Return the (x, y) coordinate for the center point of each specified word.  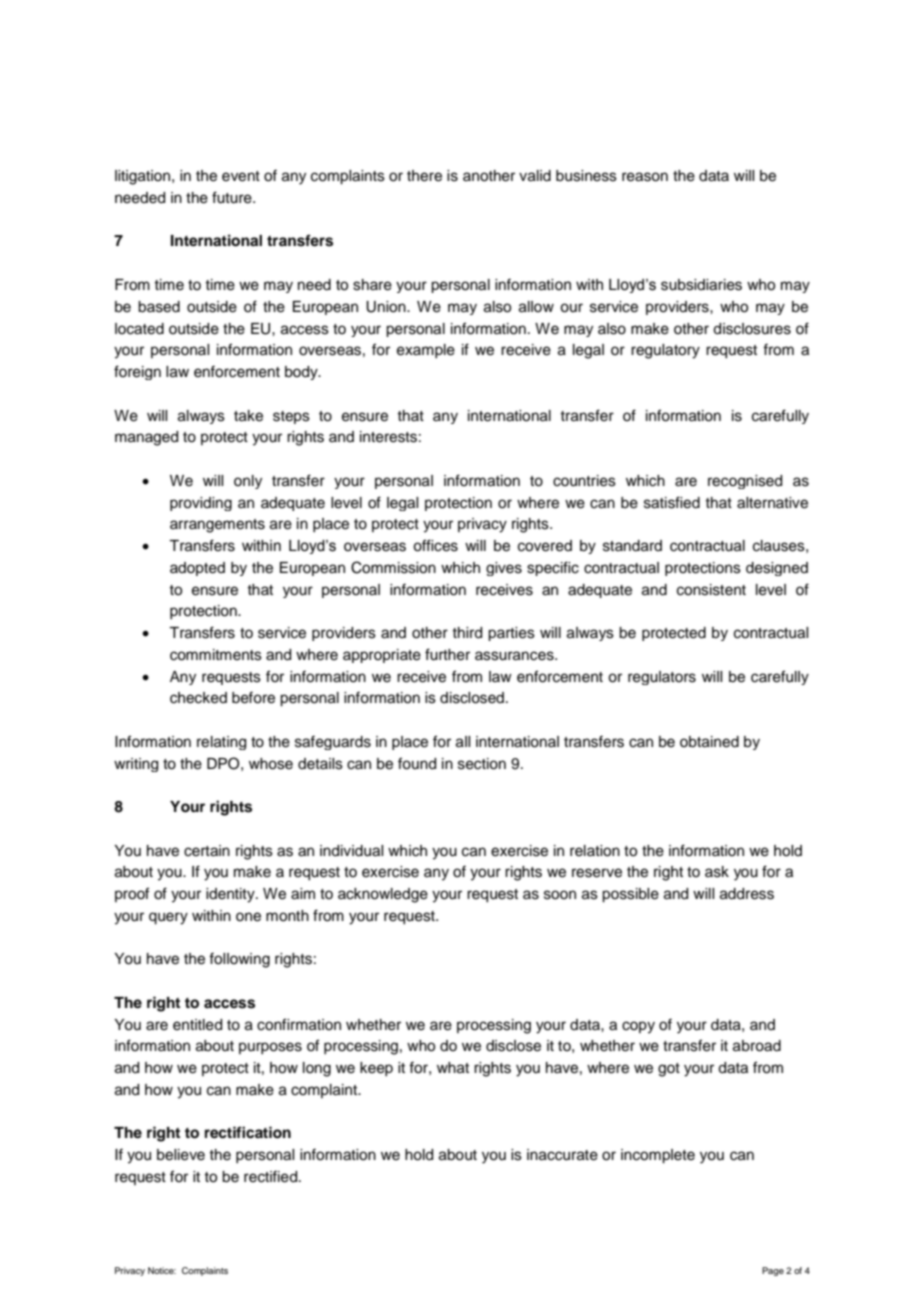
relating (221, 743)
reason (645, 177)
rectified (272, 1176)
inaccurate (562, 1155)
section (482, 764)
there (424, 176)
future (233, 197)
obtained (709, 742)
